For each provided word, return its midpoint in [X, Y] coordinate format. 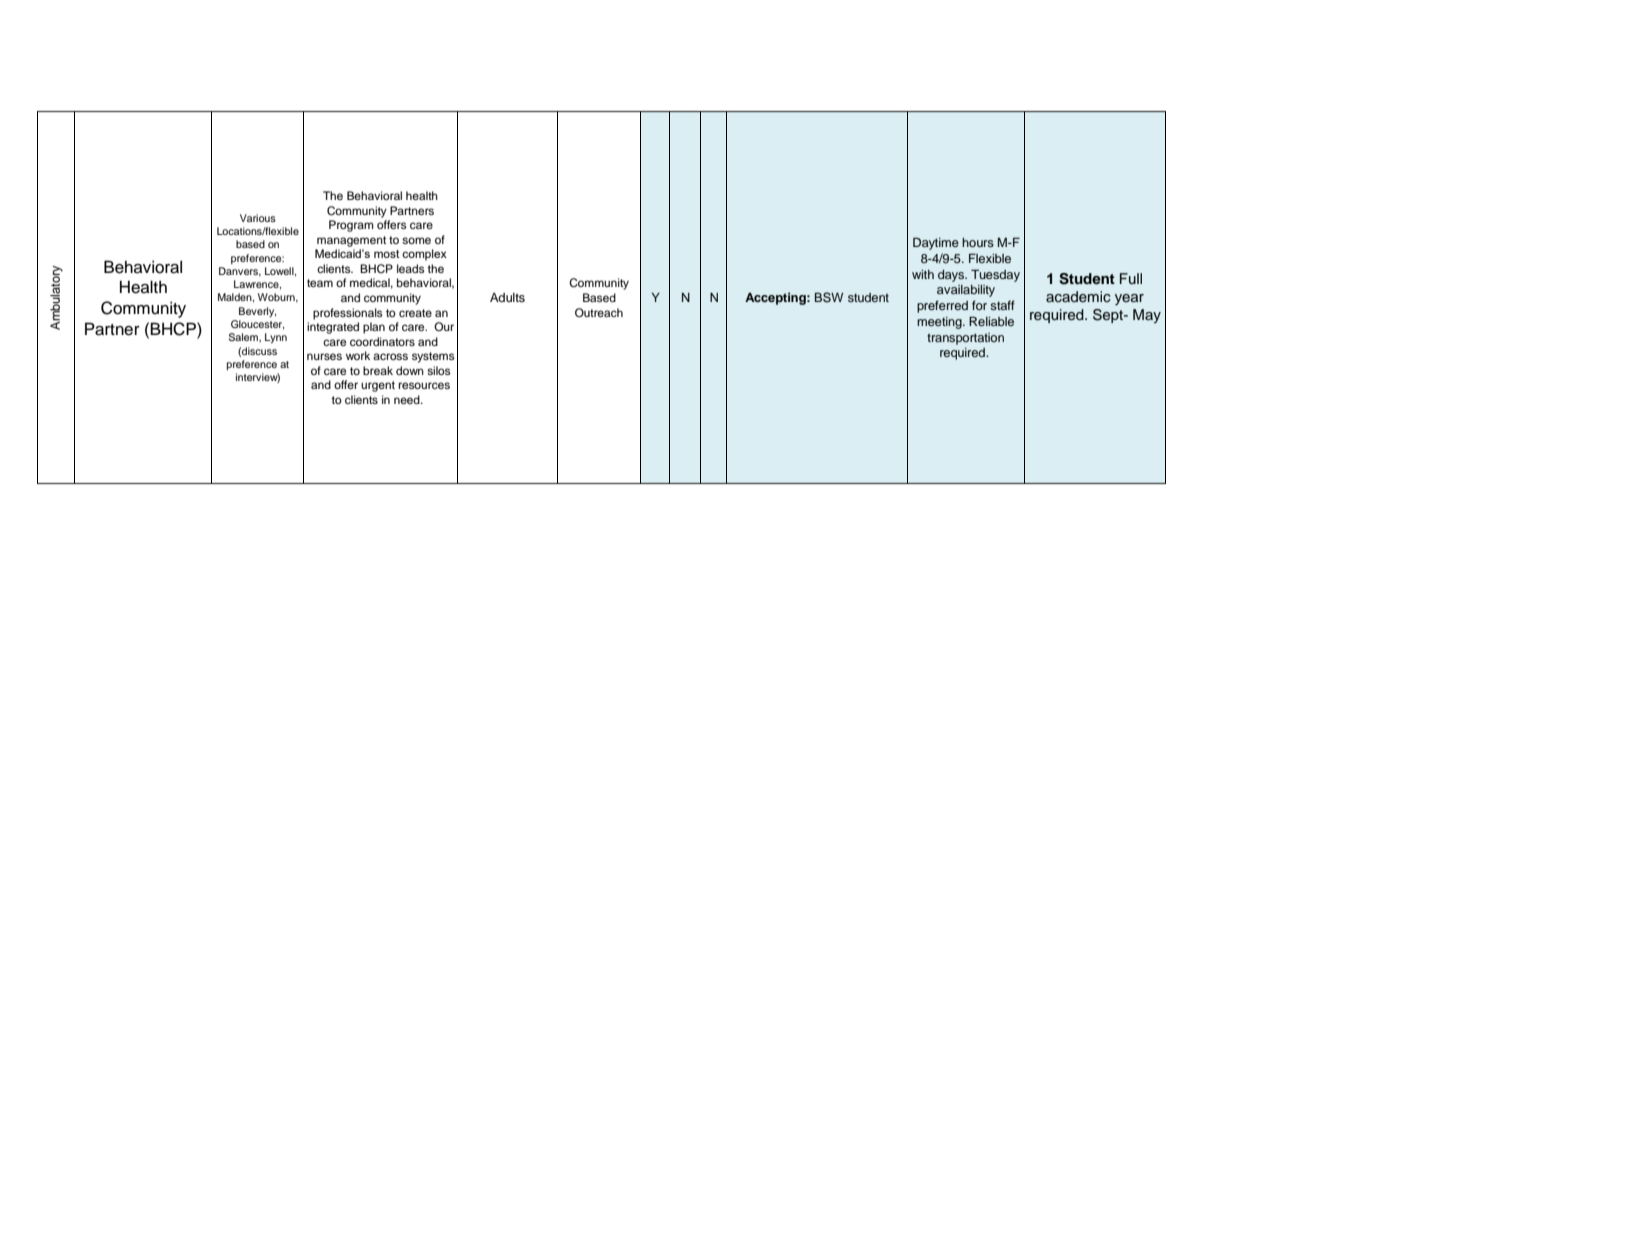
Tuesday [995, 275]
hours [978, 242]
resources [424, 385]
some [416, 240]
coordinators [382, 341]
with [923, 274]
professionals [348, 314]
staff [1002, 305]
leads [411, 268]
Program [351, 226]
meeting [940, 323]
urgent [378, 386]
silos [439, 370]
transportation [965, 339]
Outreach [599, 312]
